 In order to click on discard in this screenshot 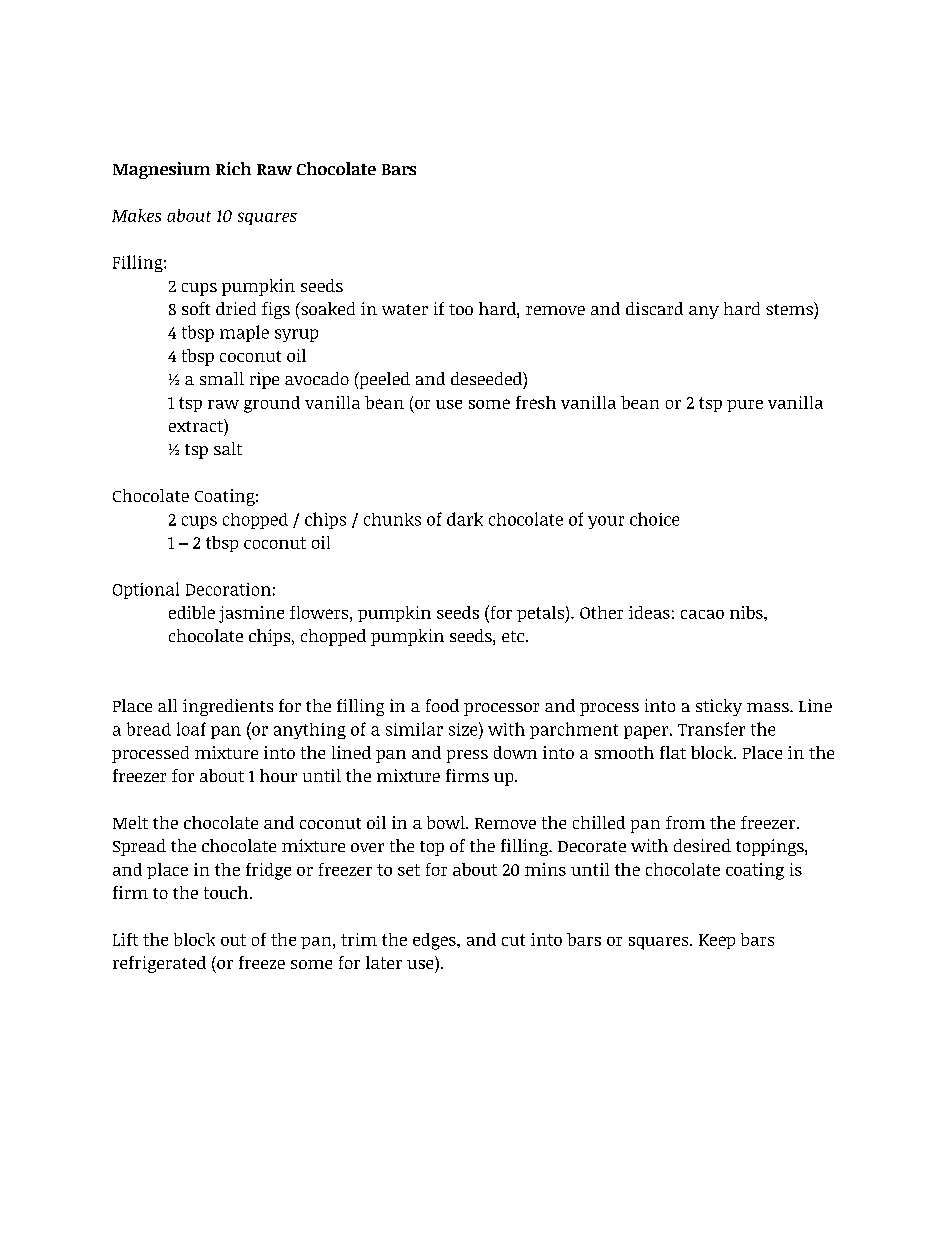, I will do `click(654, 308)`.
